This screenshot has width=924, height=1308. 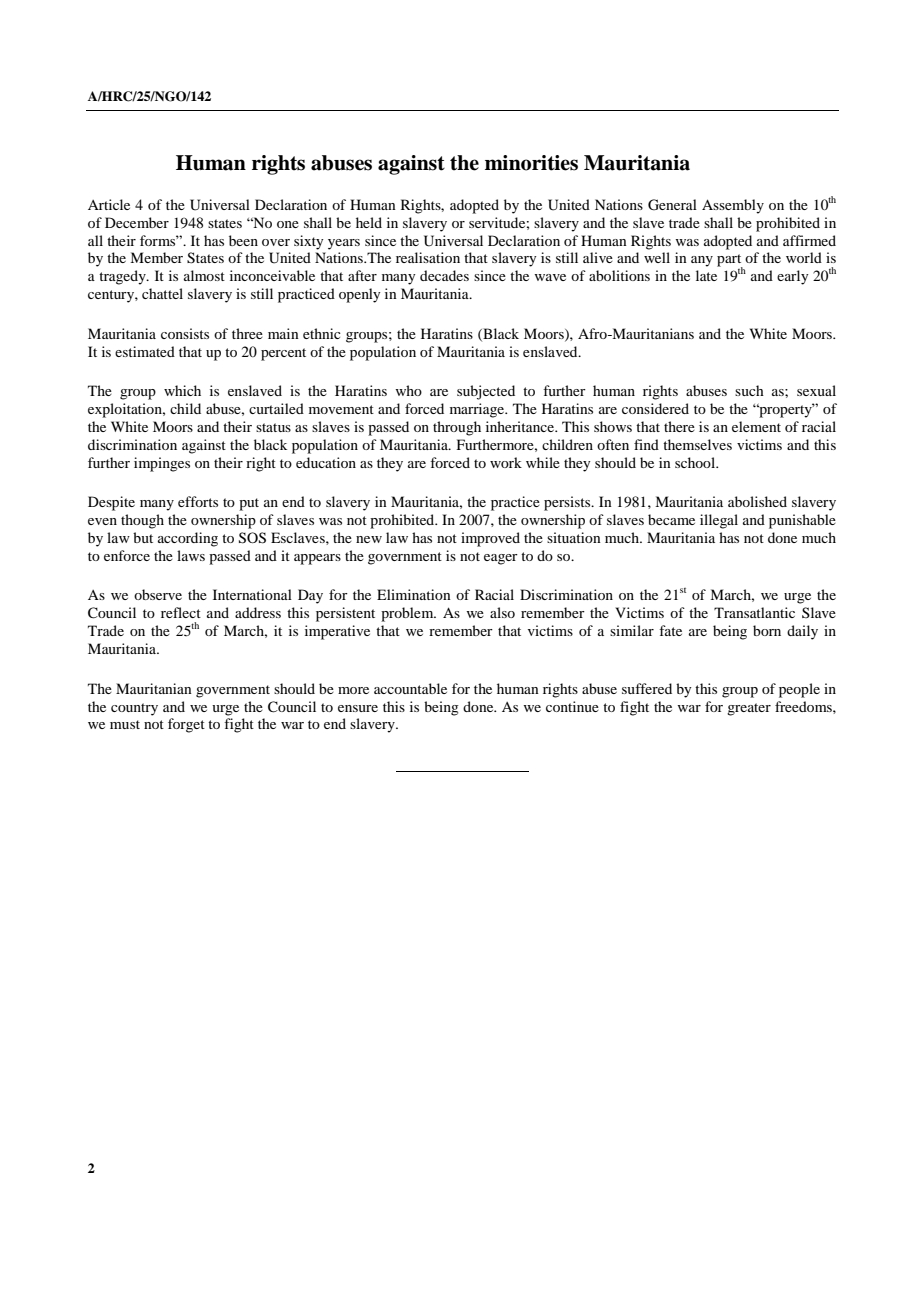 I want to click on Assembly, so click(x=733, y=206).
